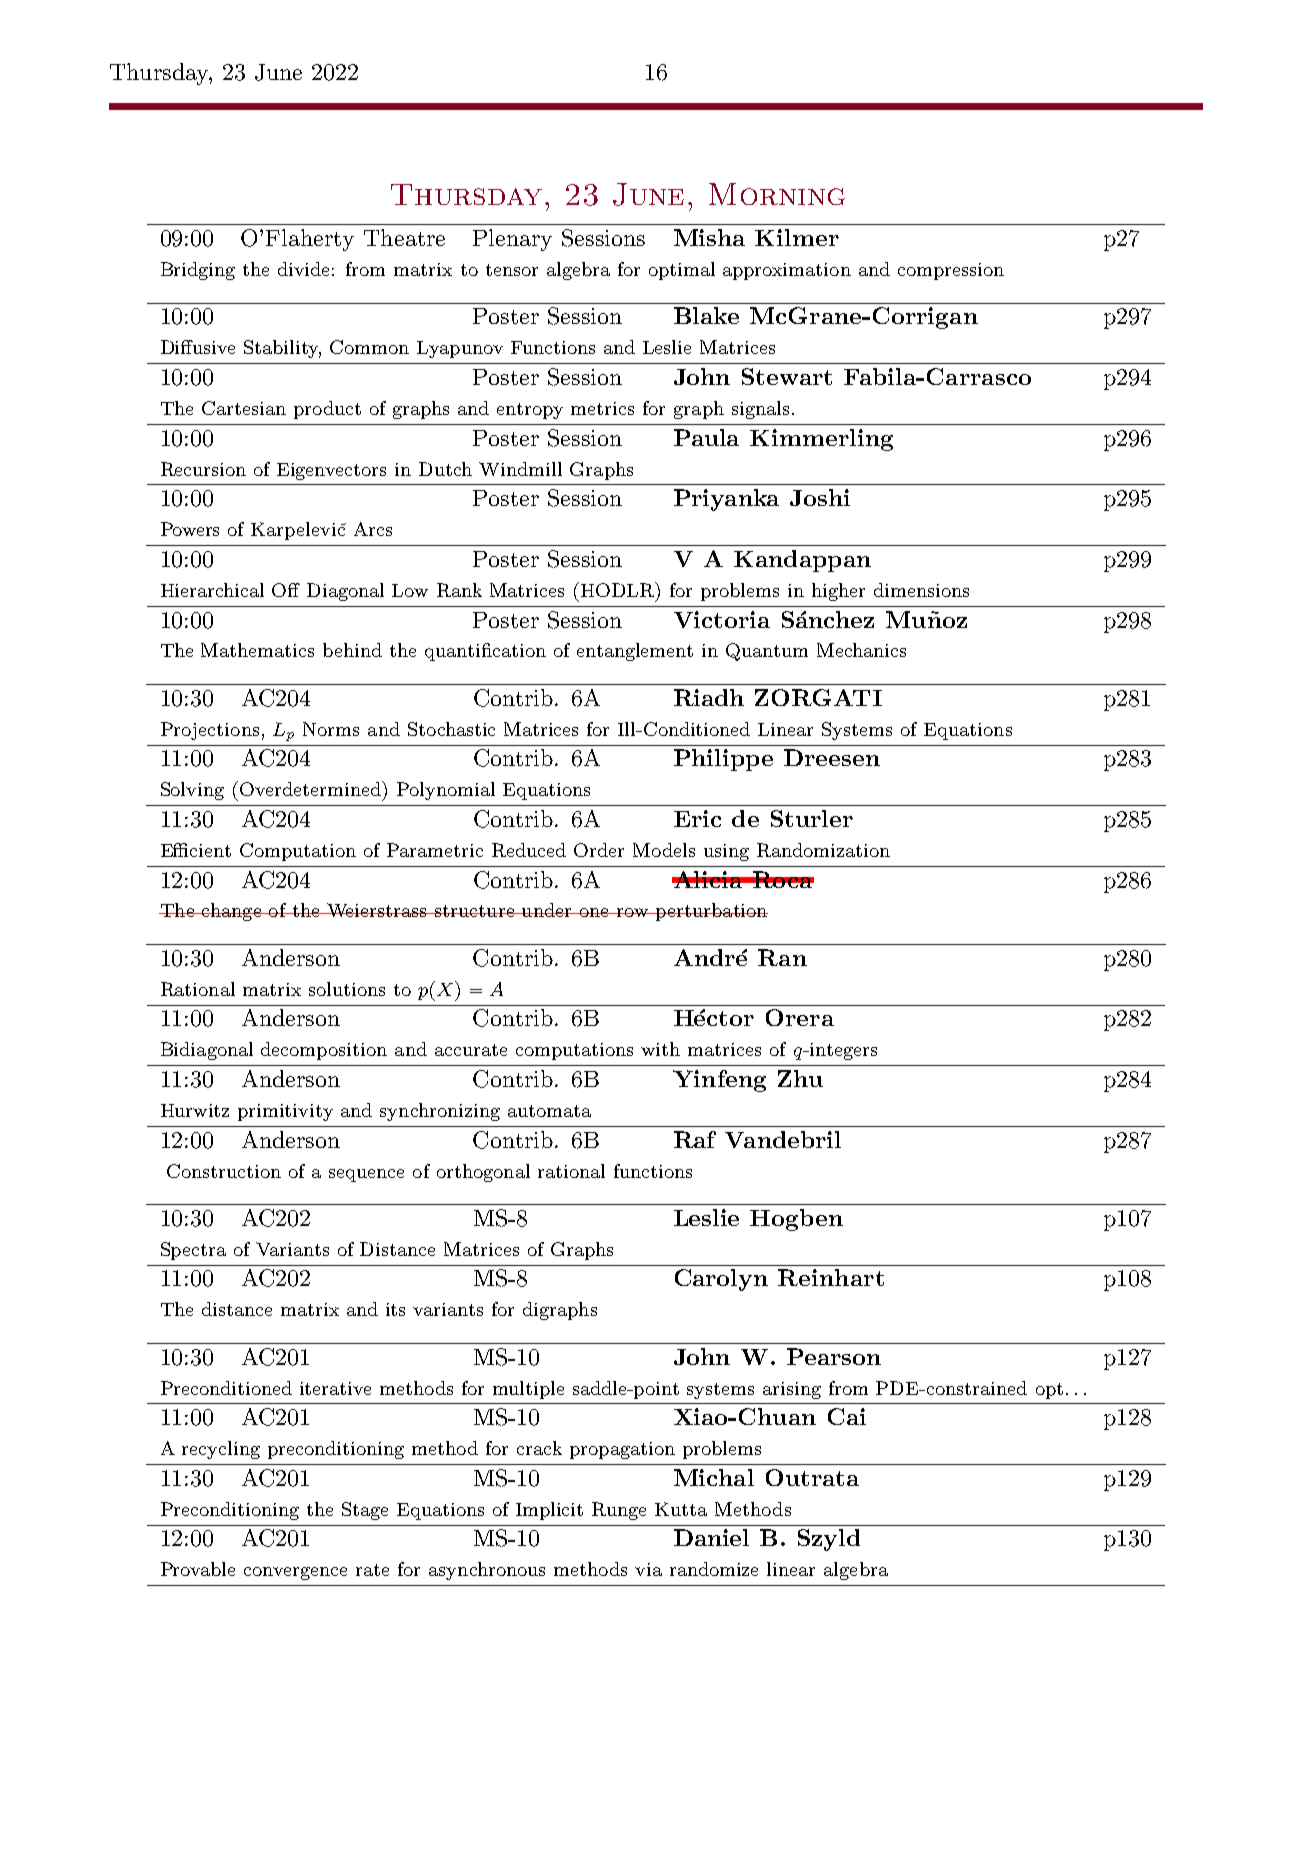  What do you see at coordinates (549, 1111) in the screenshot?
I see `automata` at bounding box center [549, 1111].
